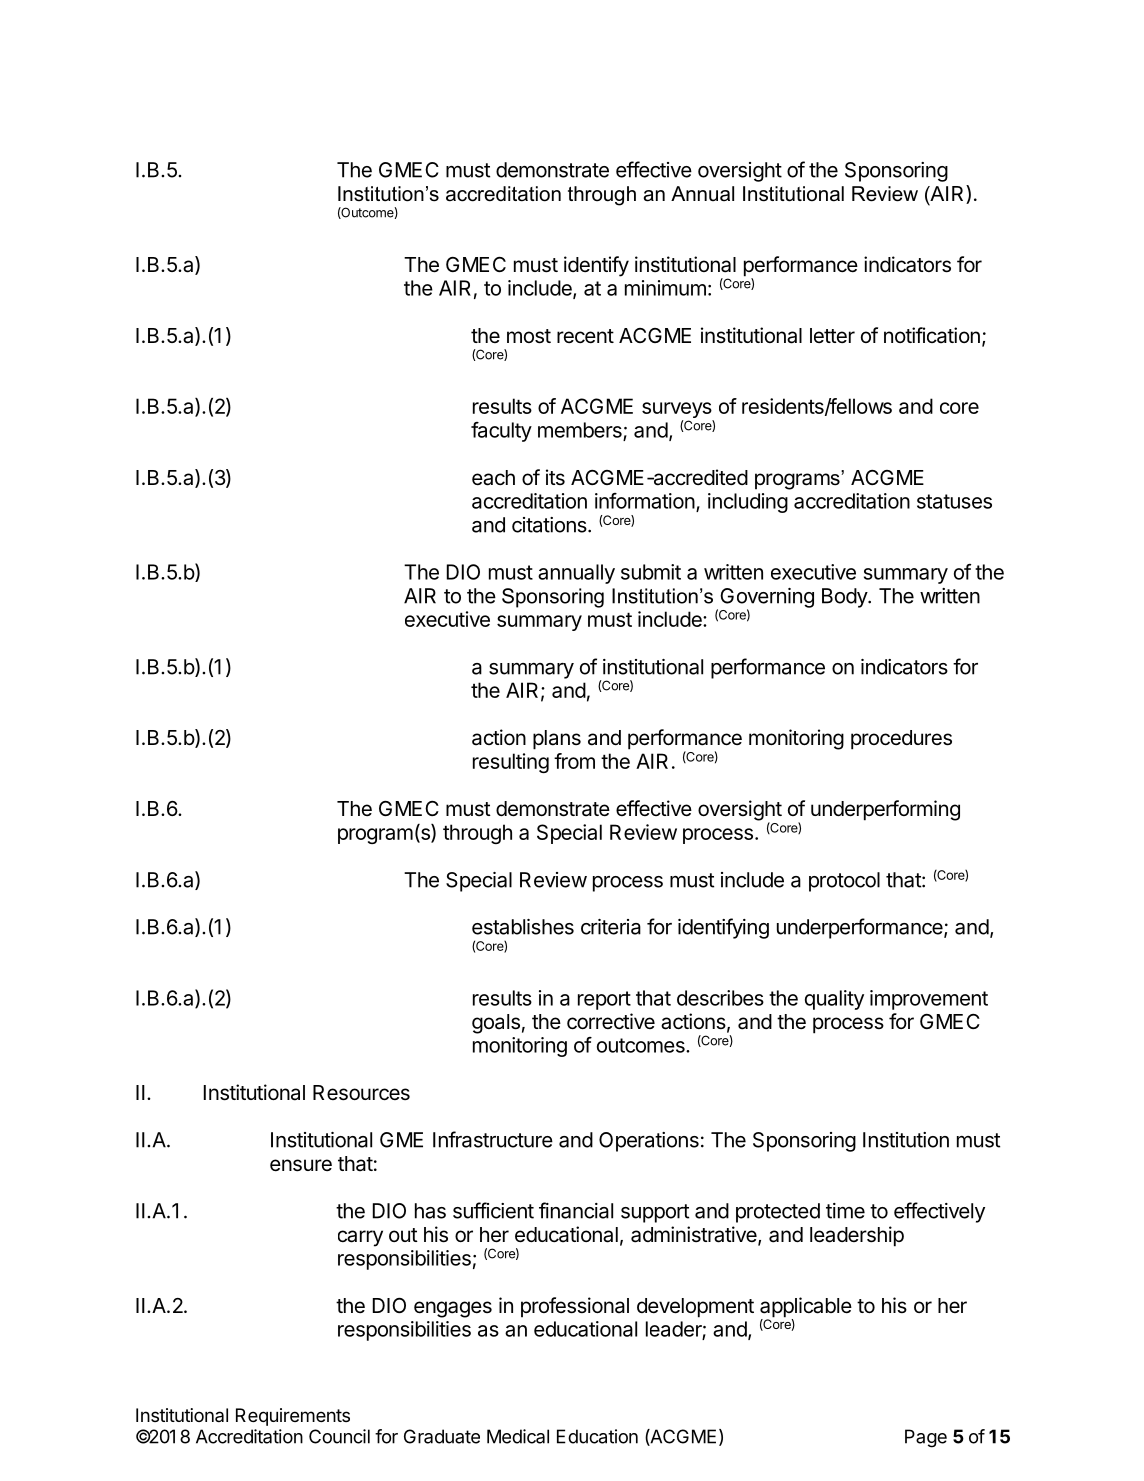  What do you see at coordinates (611, 927) in the document?
I see `criteria` at bounding box center [611, 927].
